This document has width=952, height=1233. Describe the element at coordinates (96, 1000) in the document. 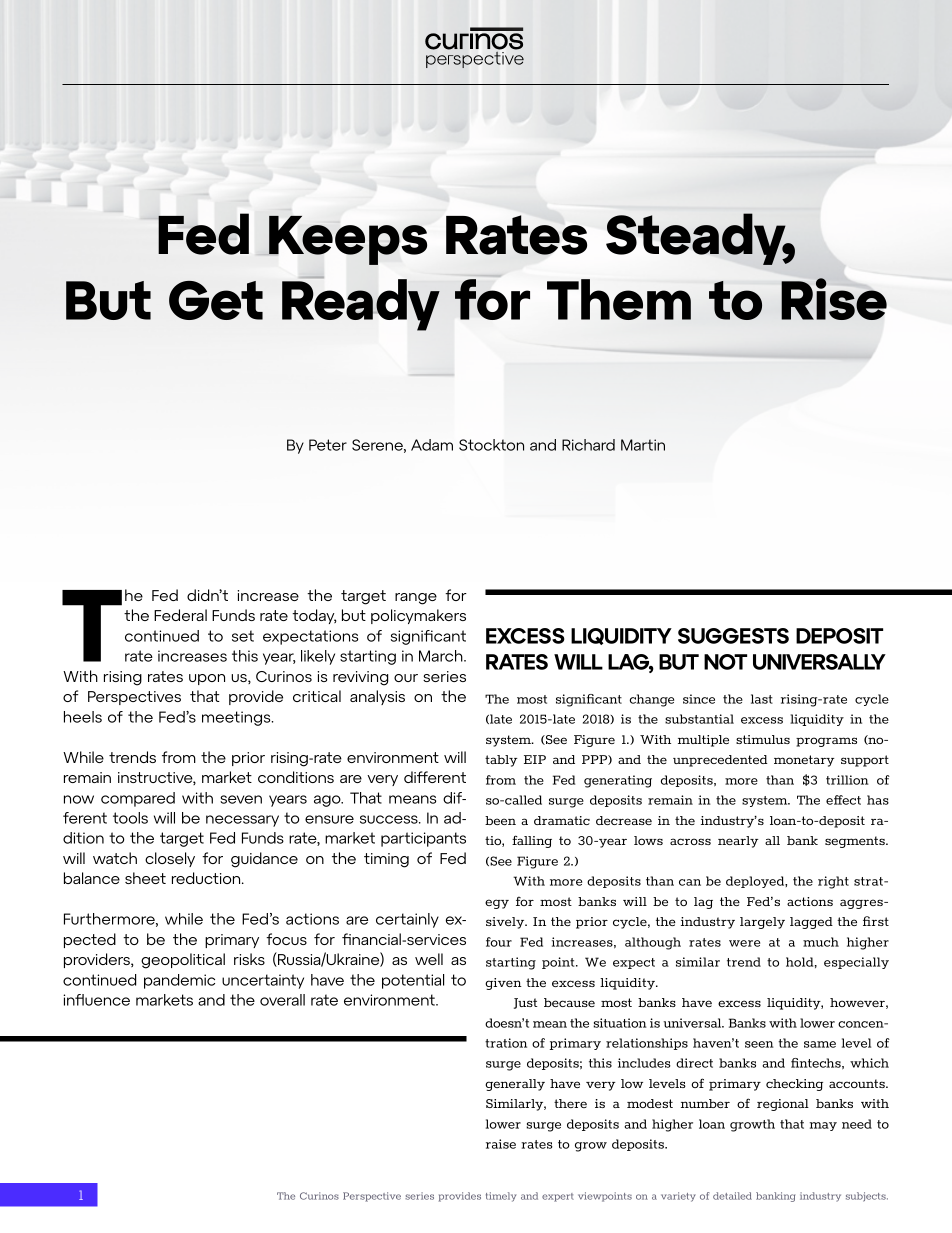

I see `influence` at that location.
